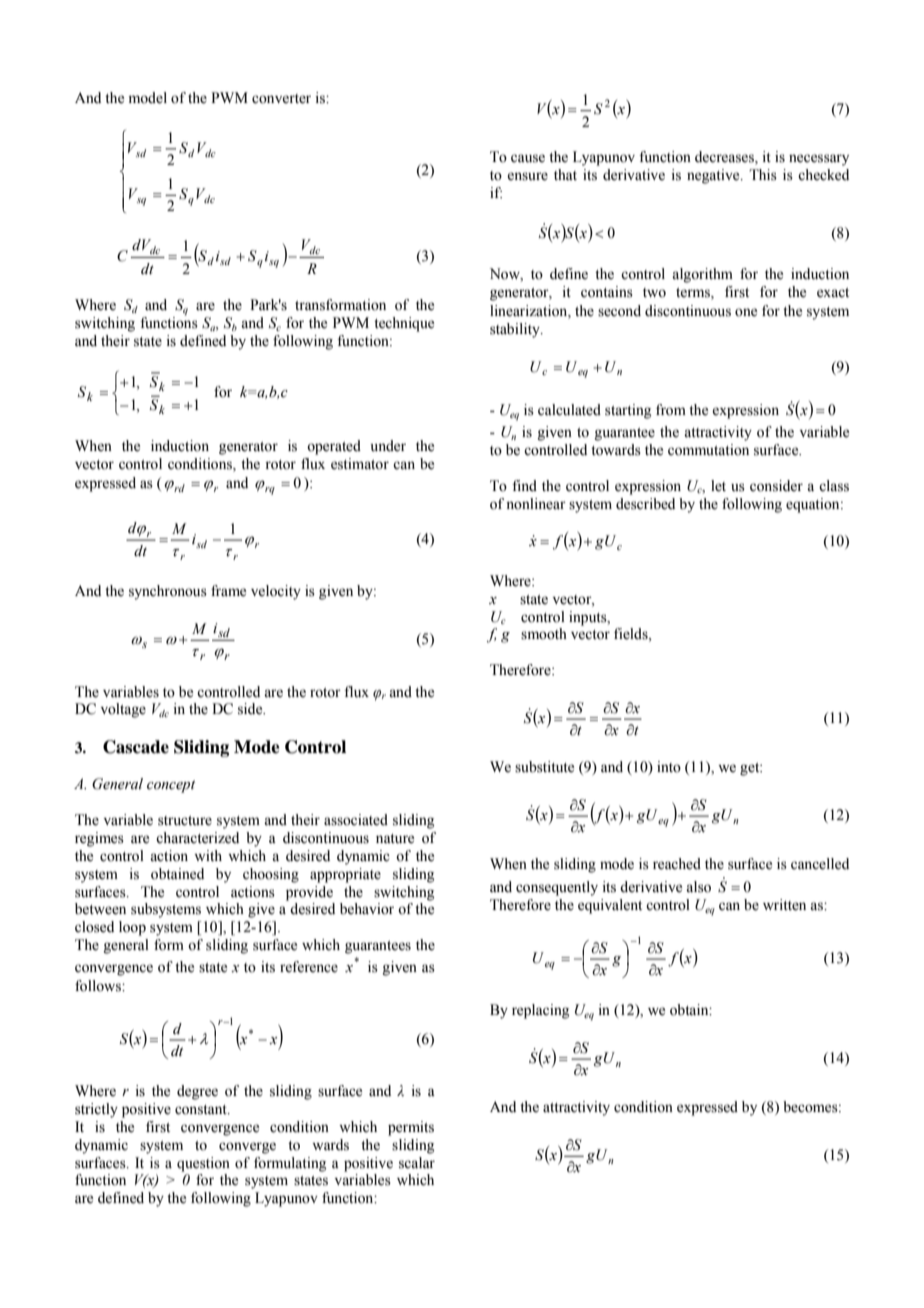  Describe the element at coordinates (725, 158) in the page. I see `decreases` at that location.
